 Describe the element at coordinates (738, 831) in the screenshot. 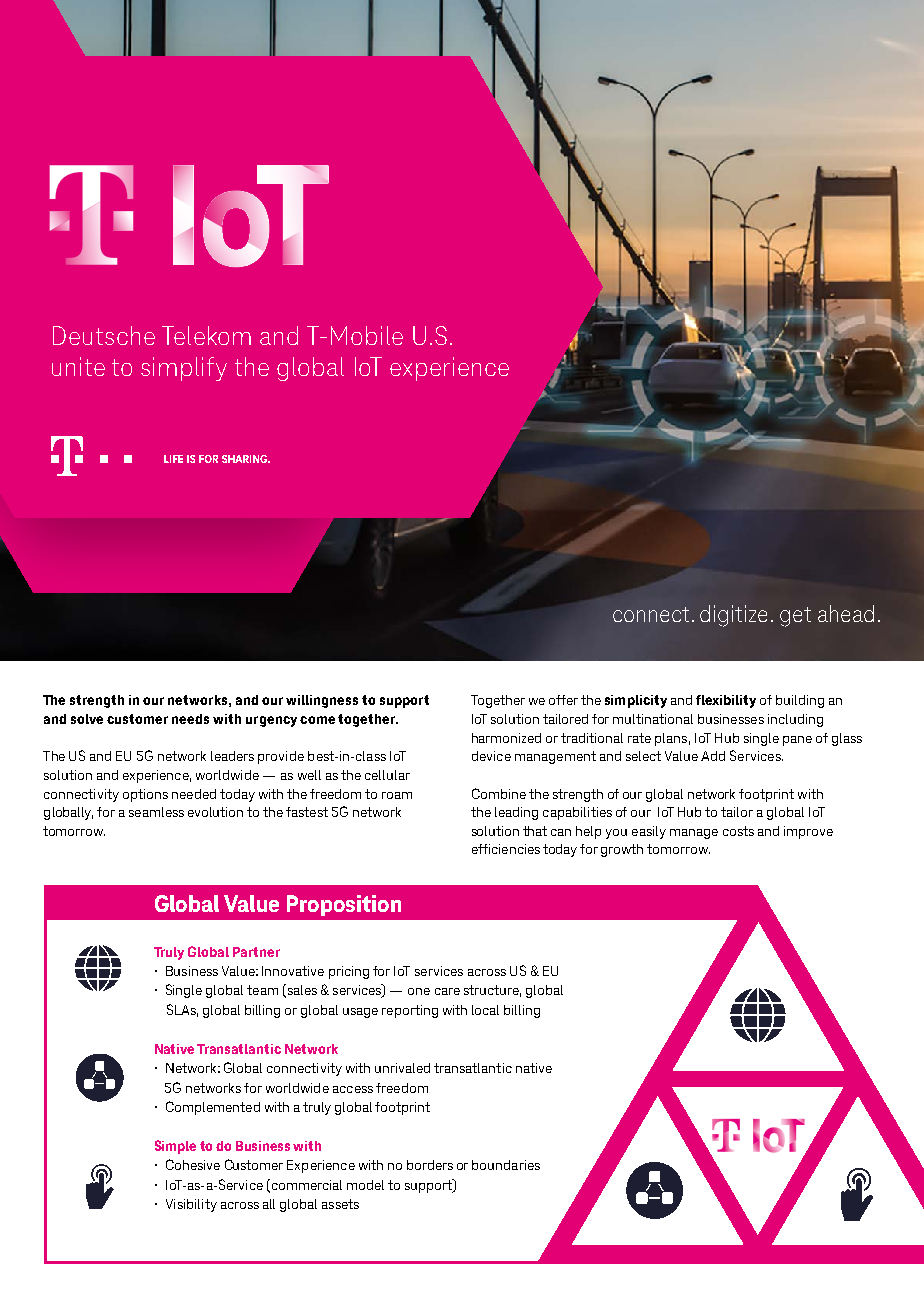

I see `costs` at that location.
